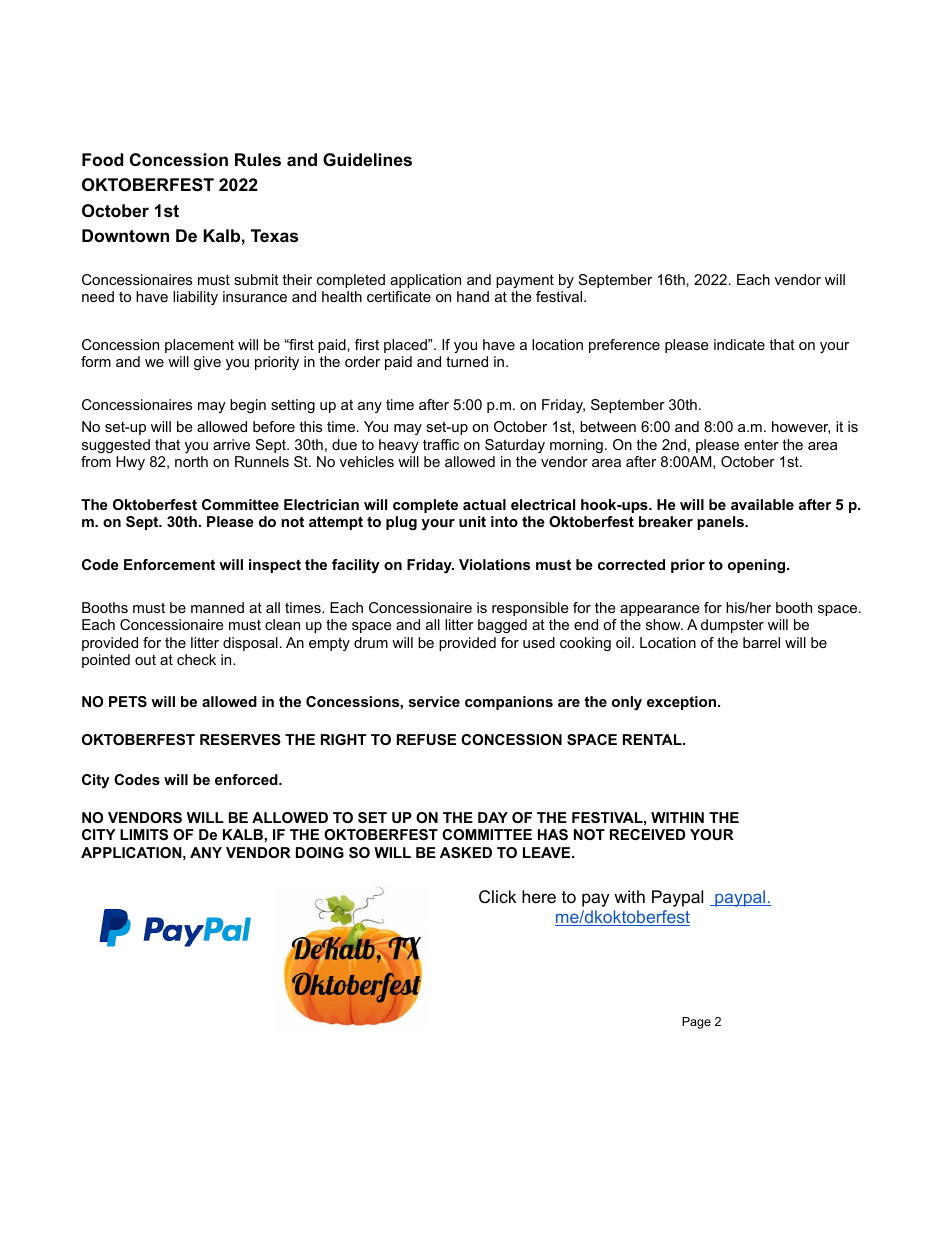 The image size is (952, 1233). What do you see at coordinates (647, 834) in the screenshot?
I see `RECEIVED` at bounding box center [647, 834].
